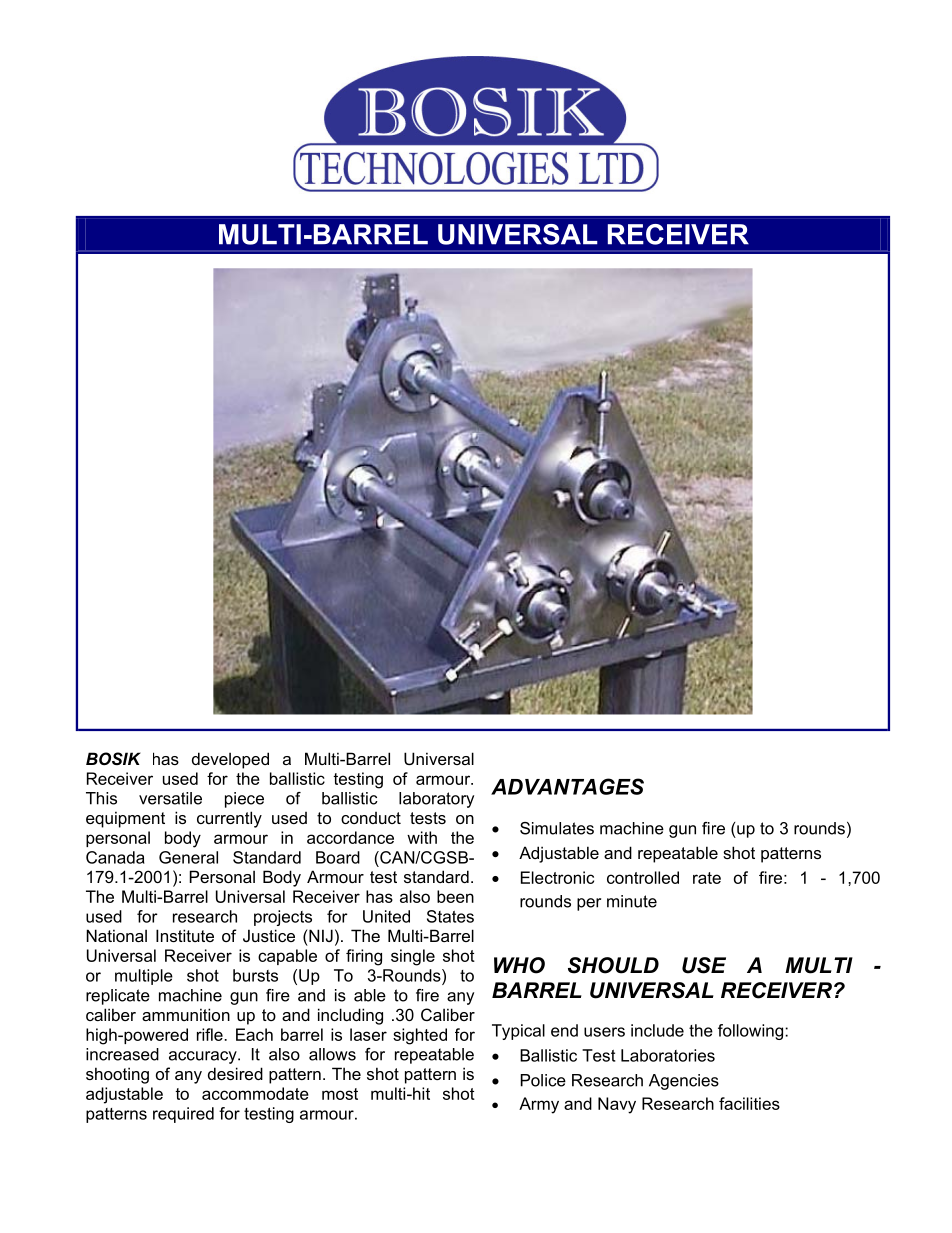  I want to click on SHOULD, so click(613, 965).
